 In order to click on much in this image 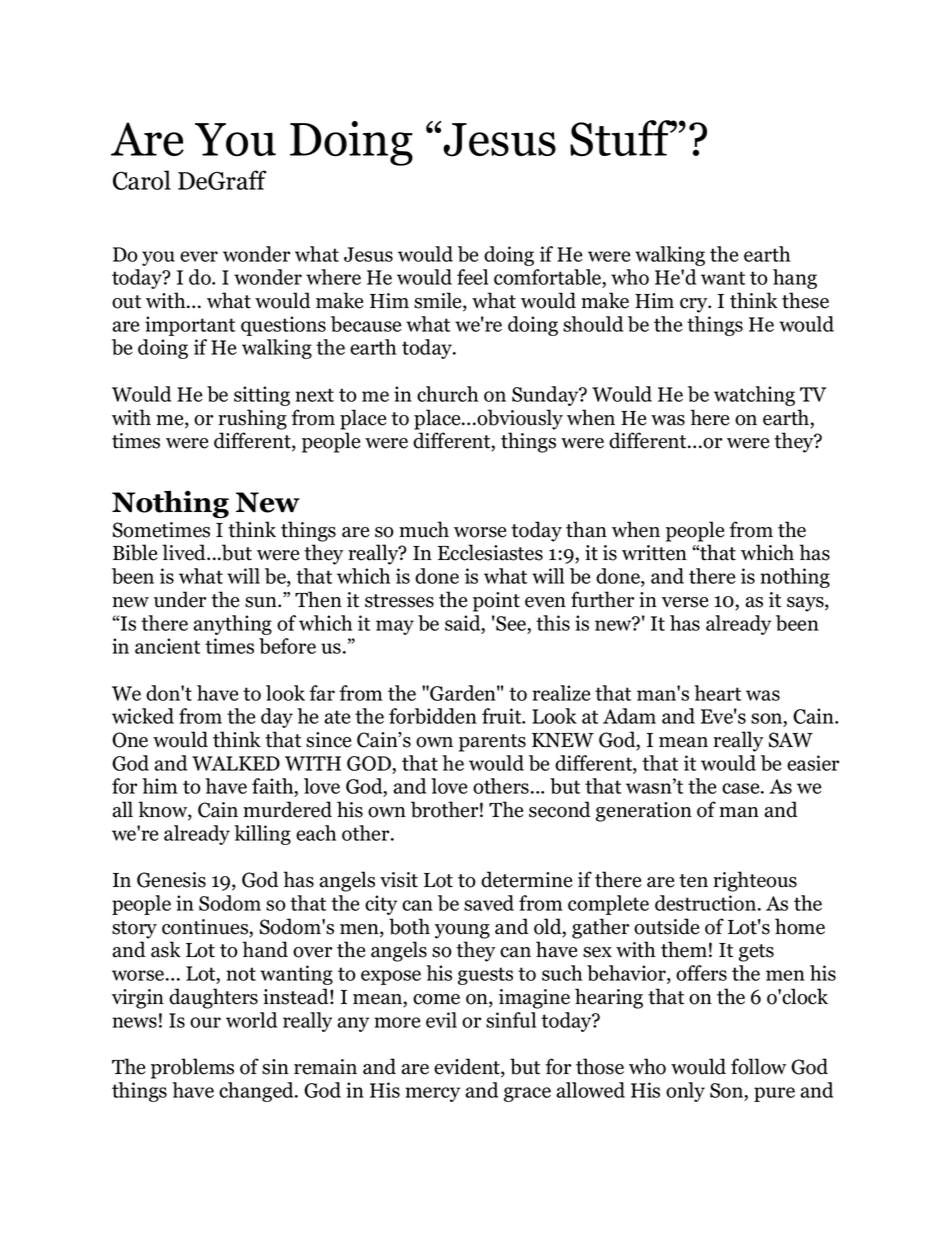, I will do `click(424, 529)`.
